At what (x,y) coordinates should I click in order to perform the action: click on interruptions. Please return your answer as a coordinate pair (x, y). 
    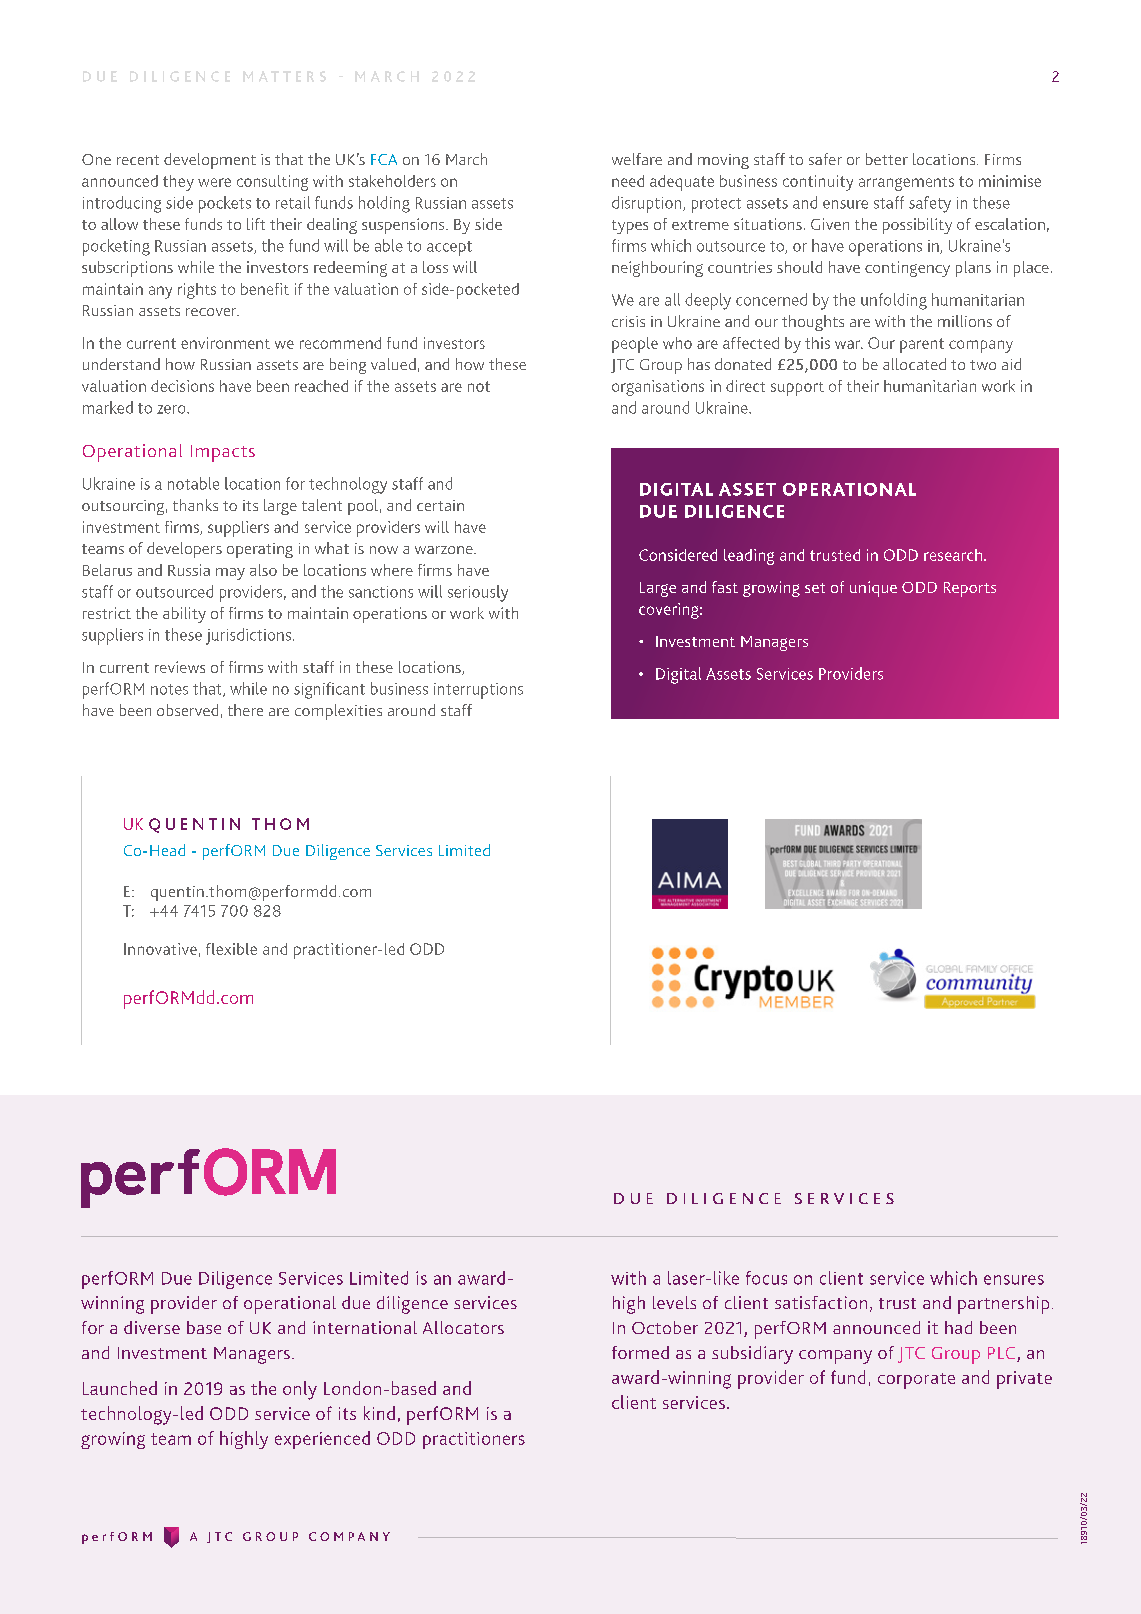
    Looking at the image, I should click on (478, 691).
